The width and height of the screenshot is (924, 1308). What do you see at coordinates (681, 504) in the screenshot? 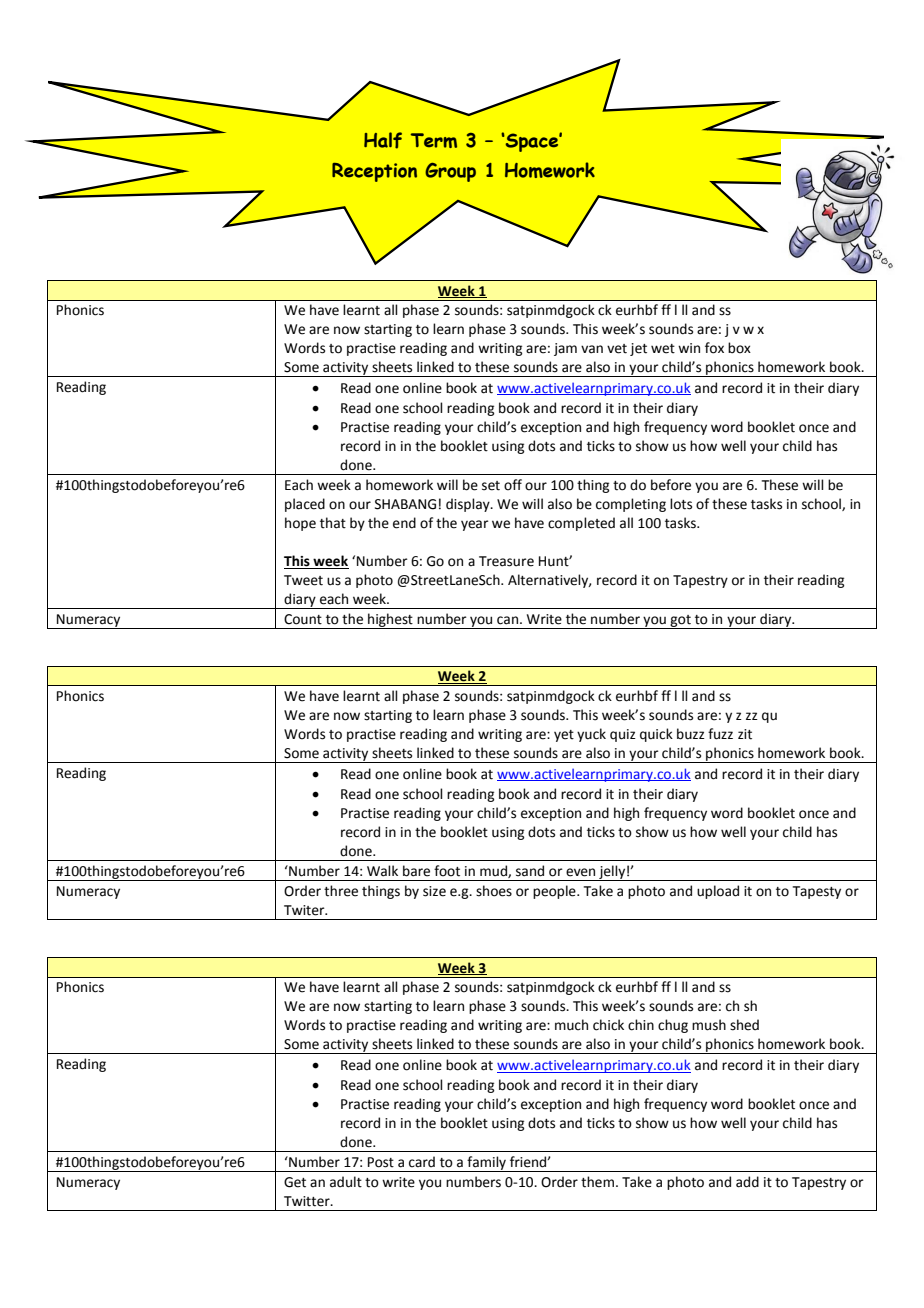
I see `lots` at bounding box center [681, 504].
